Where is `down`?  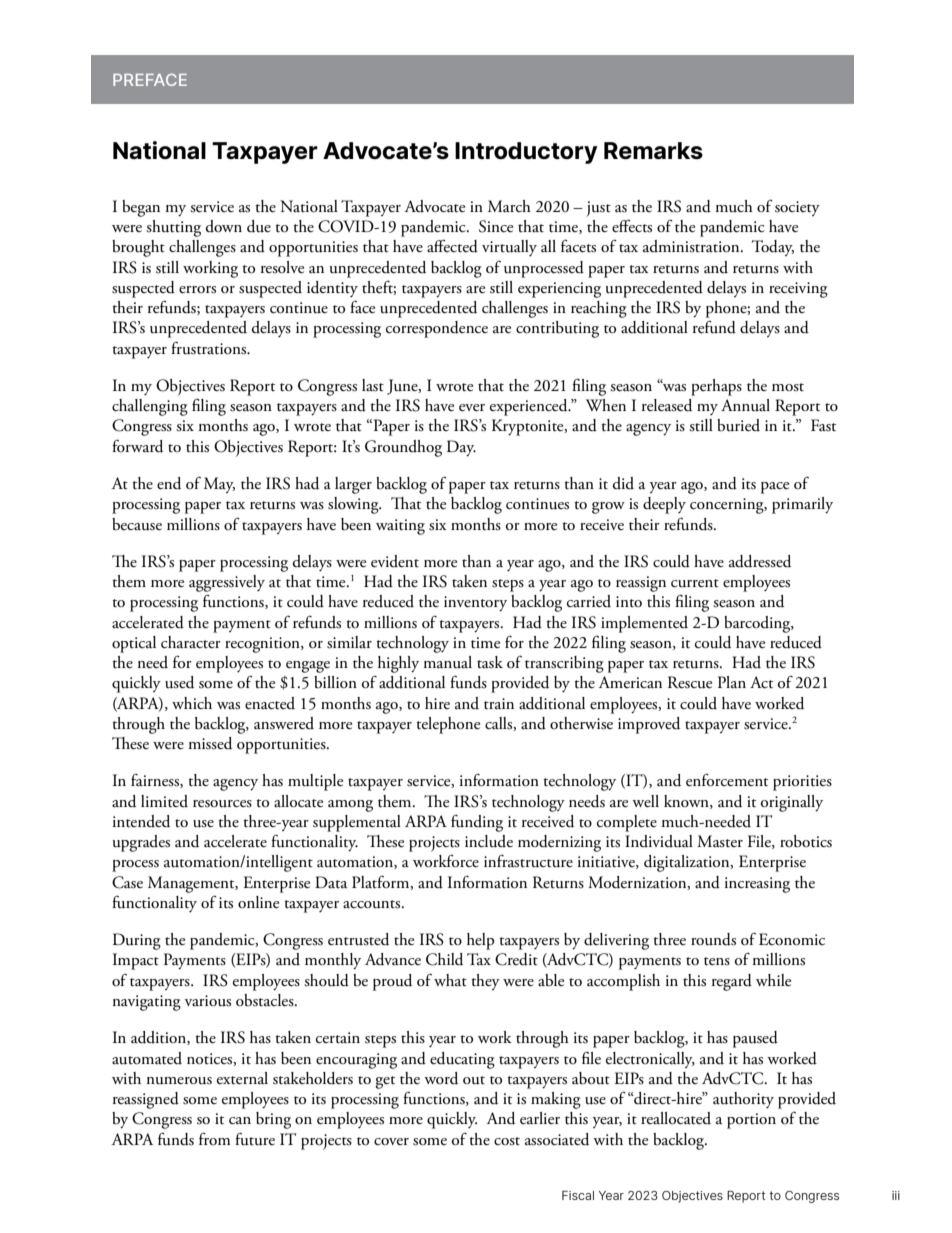 down is located at coordinates (224, 226).
